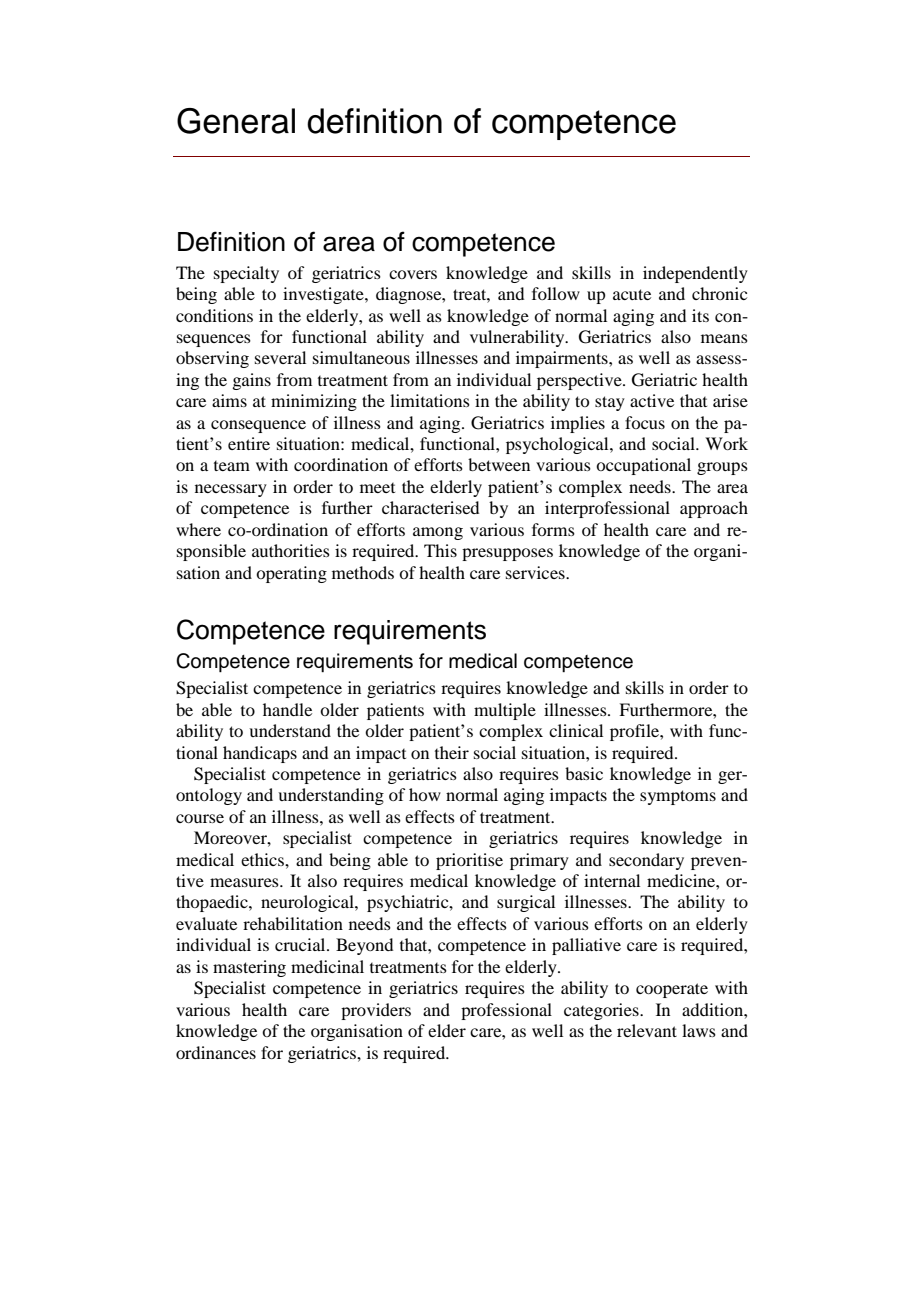 This screenshot has width=924, height=1308. What do you see at coordinates (216, 1052) in the screenshot?
I see `ordinances` at bounding box center [216, 1052].
